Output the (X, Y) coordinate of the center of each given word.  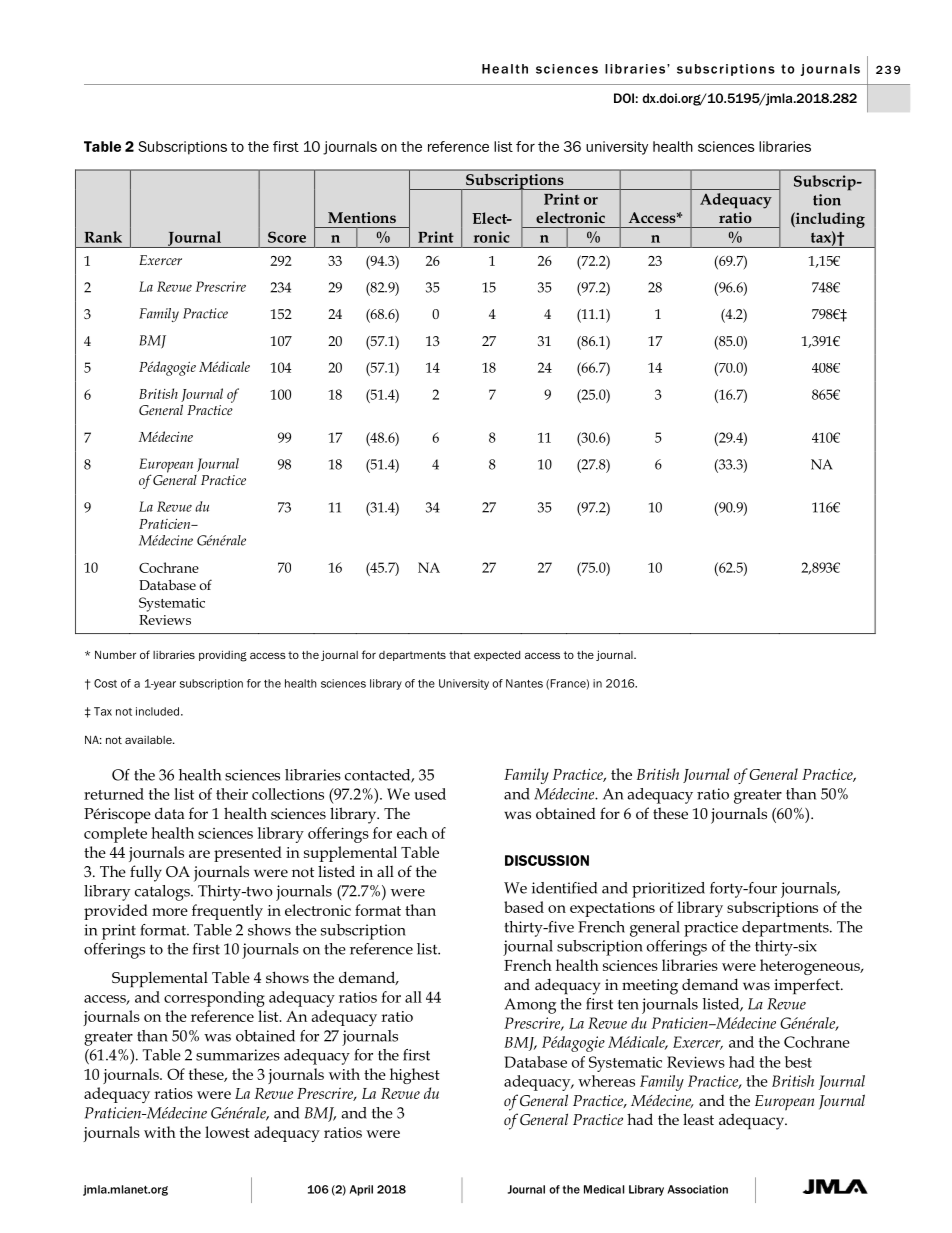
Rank (103, 237)
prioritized (668, 890)
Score (287, 237)
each (412, 833)
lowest (227, 1132)
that (460, 655)
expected (497, 656)
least (698, 1119)
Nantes (524, 683)
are (199, 854)
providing (223, 656)
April (361, 1190)
